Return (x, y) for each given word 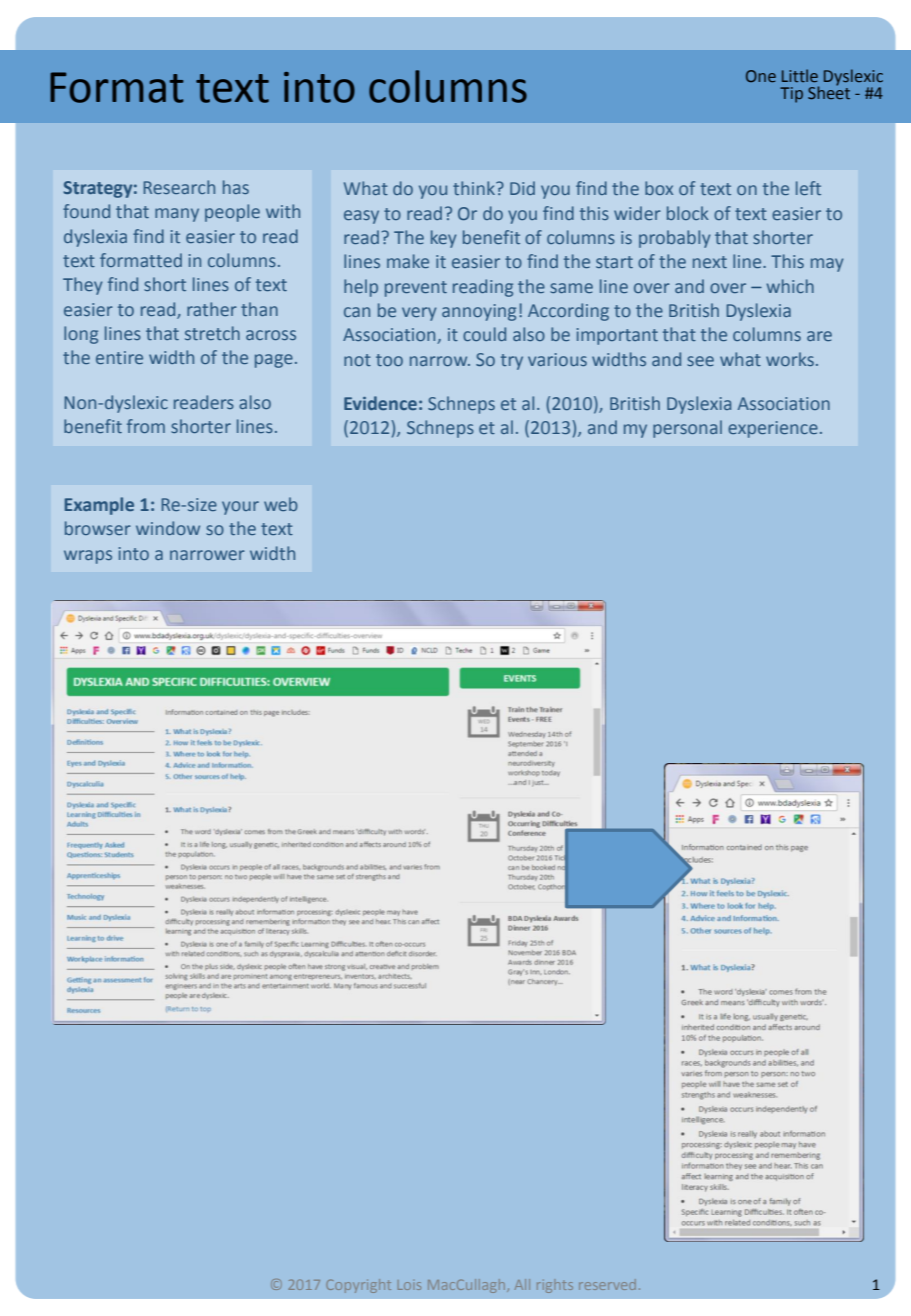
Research (179, 187)
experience (773, 429)
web (281, 504)
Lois (409, 1285)
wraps (88, 557)
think (475, 188)
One (761, 76)
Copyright (358, 1286)
